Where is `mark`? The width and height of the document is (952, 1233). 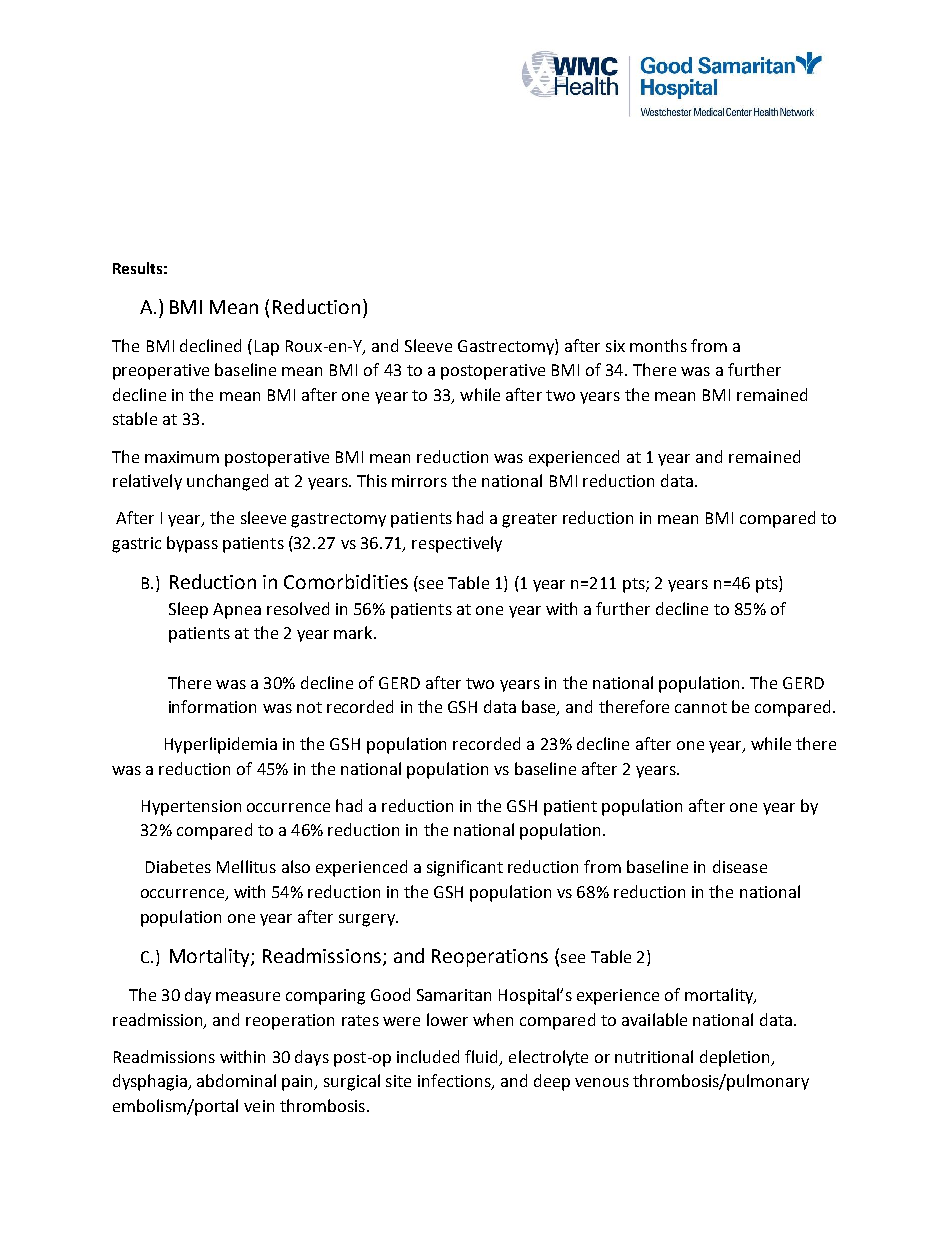
mark is located at coordinates (354, 632).
